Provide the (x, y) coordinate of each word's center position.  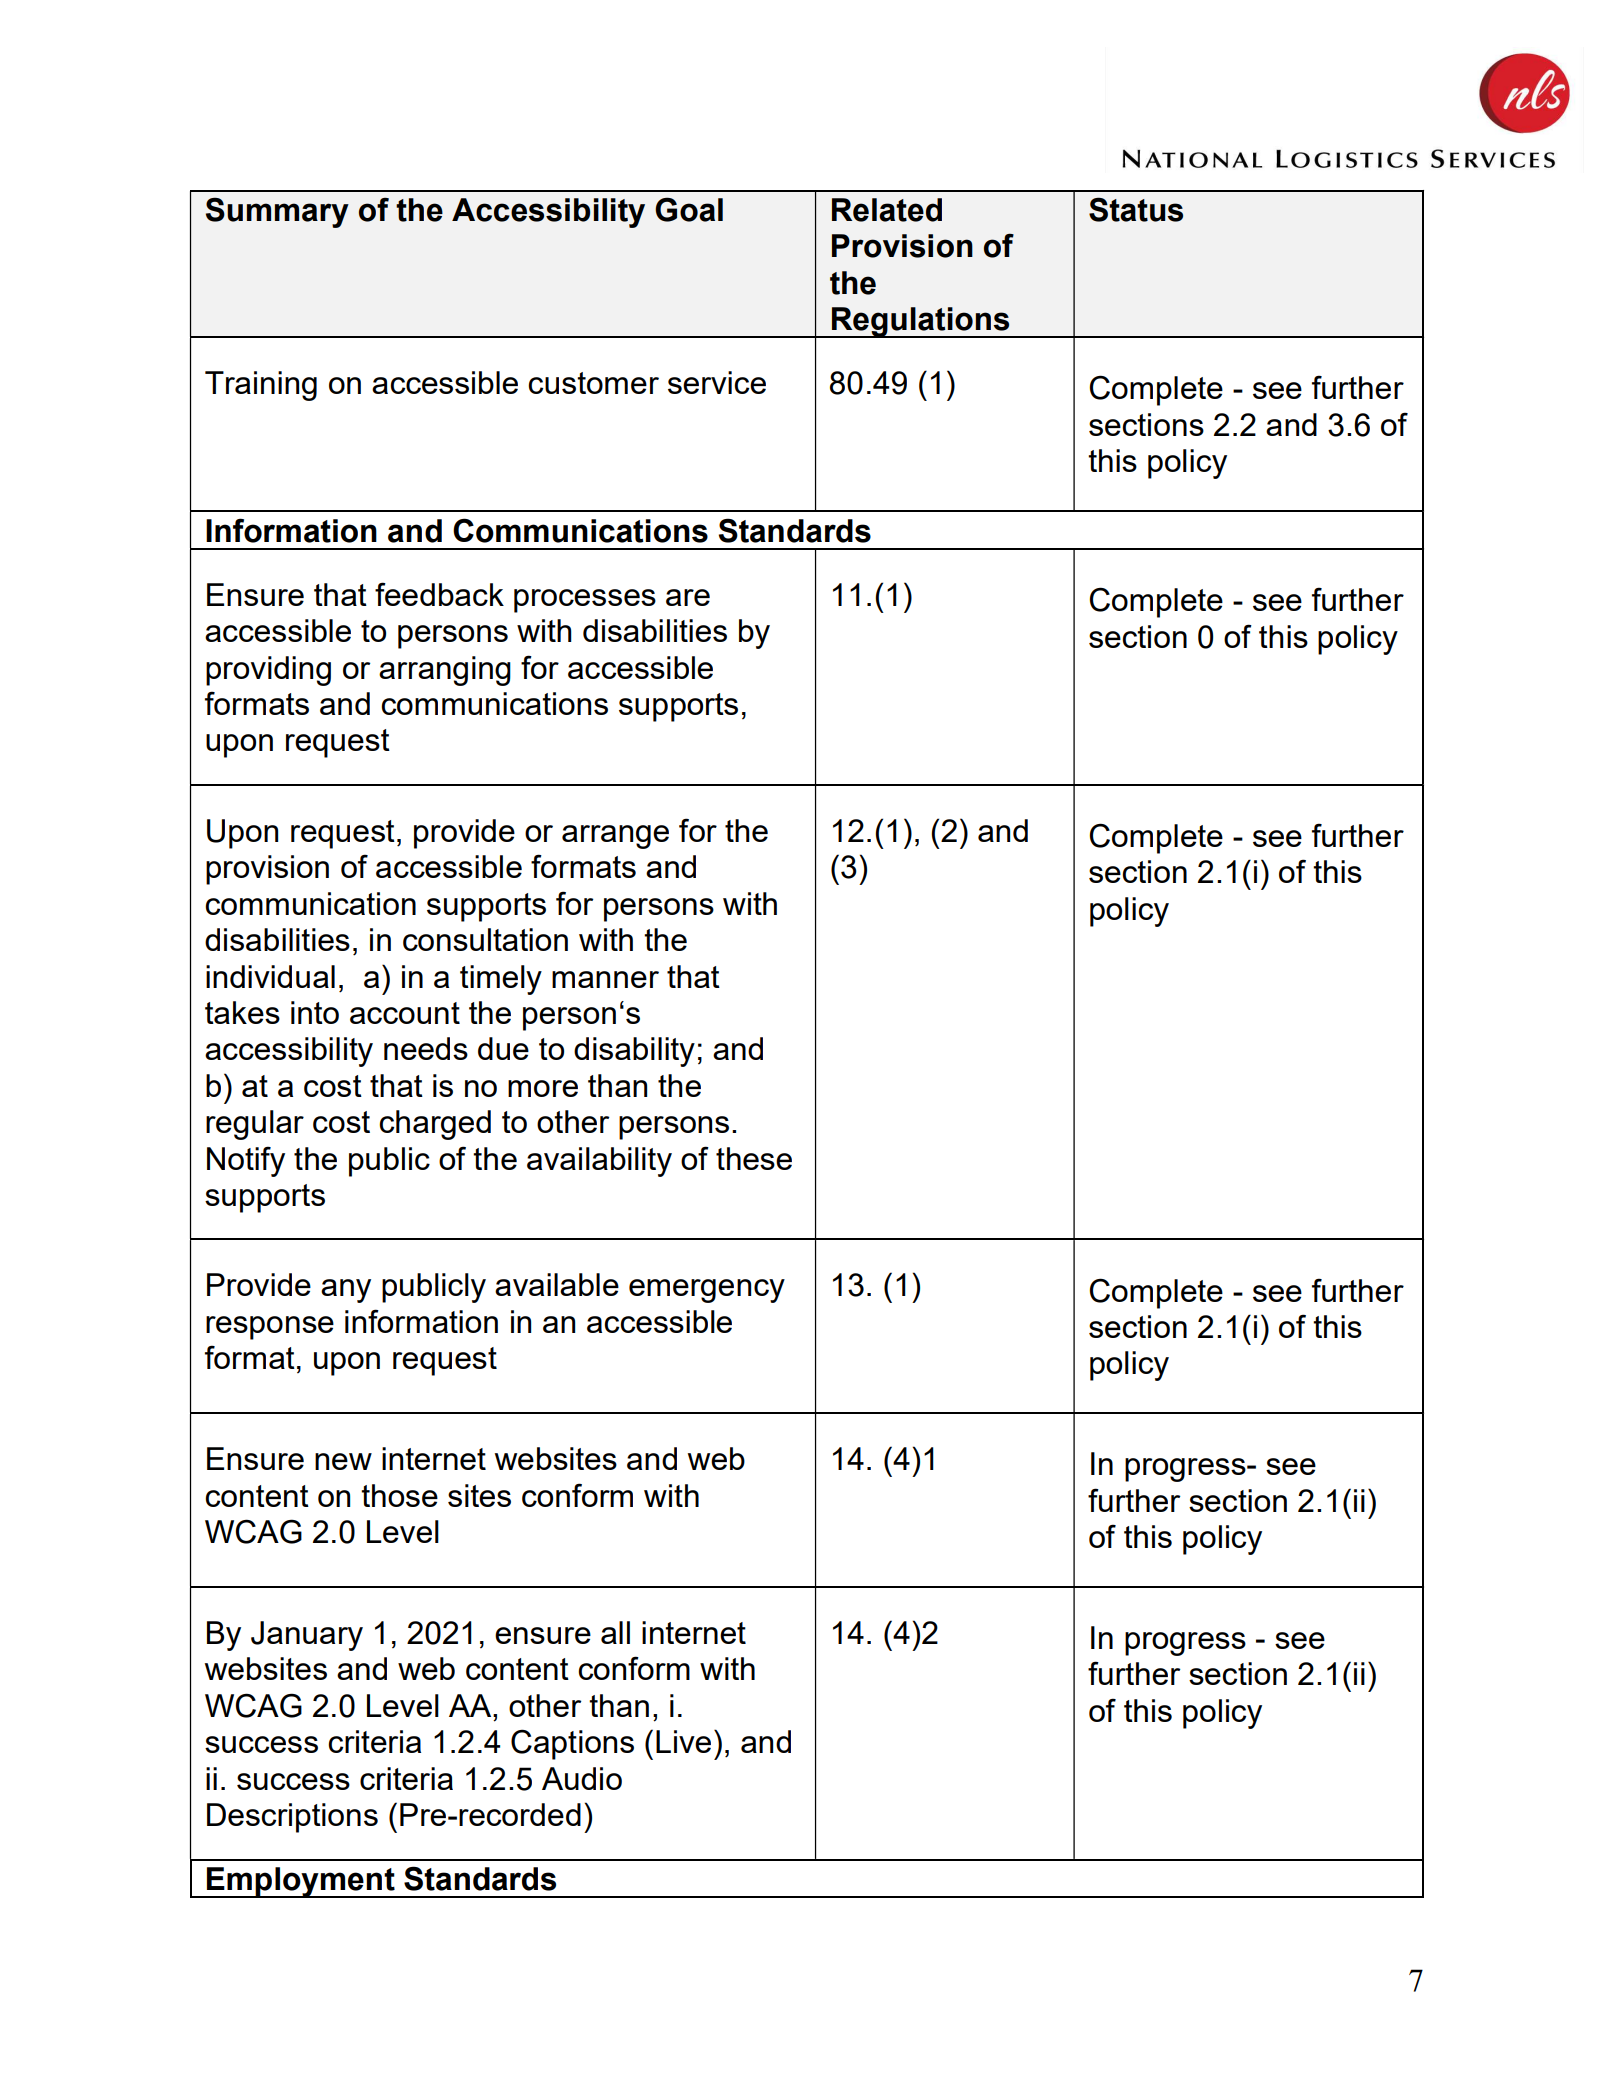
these (754, 1158)
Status (1136, 209)
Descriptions (292, 1818)
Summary (277, 212)
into (315, 1012)
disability (634, 1052)
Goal (689, 209)
